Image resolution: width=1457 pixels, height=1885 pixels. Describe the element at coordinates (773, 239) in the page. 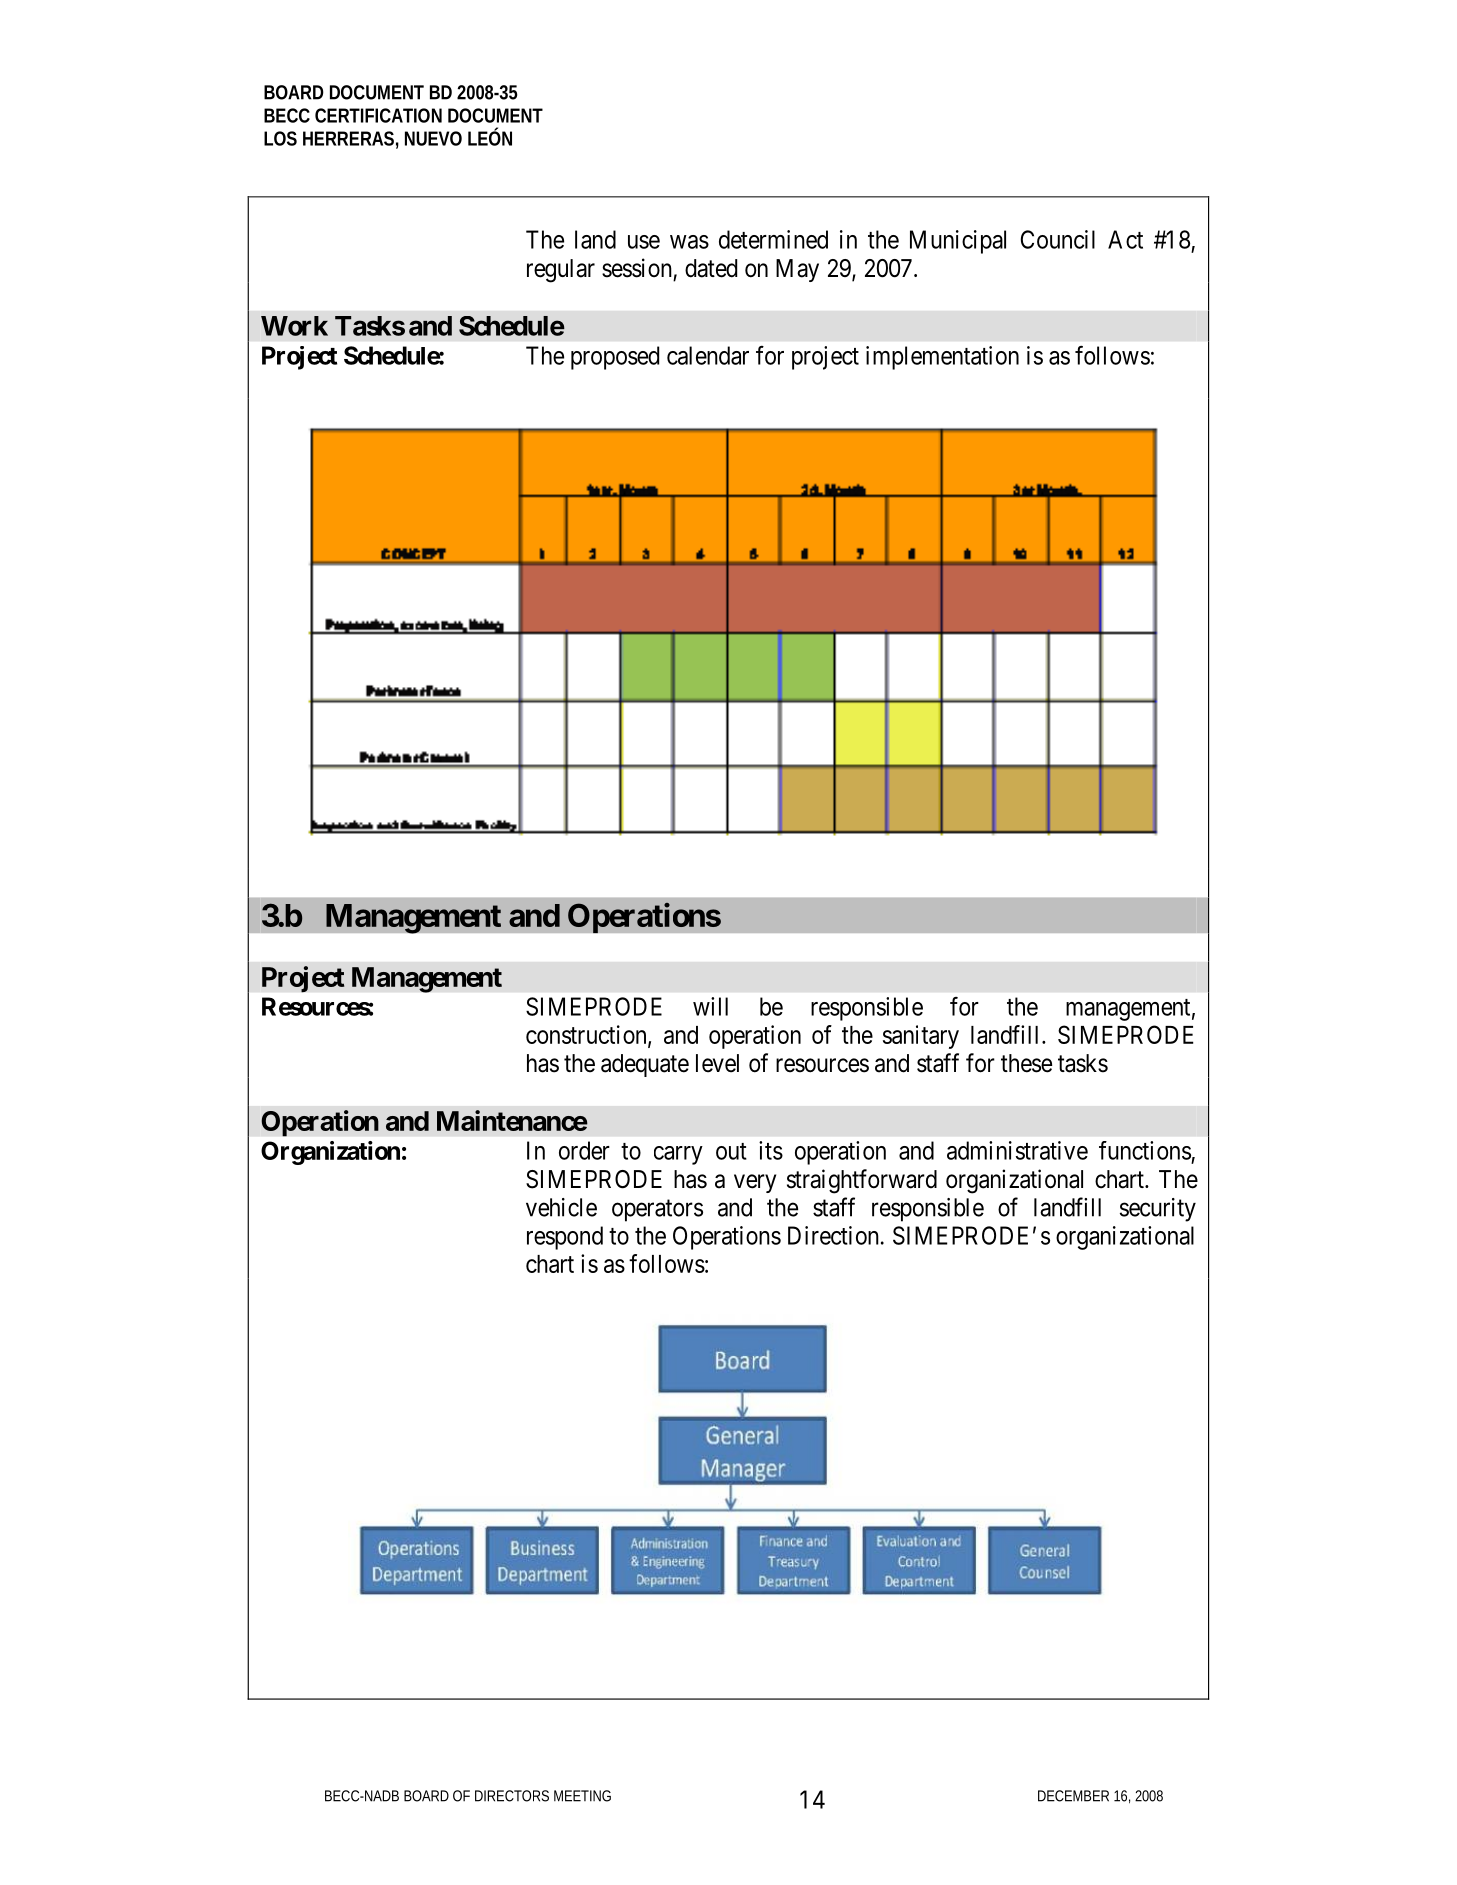

I see `determined` at that location.
